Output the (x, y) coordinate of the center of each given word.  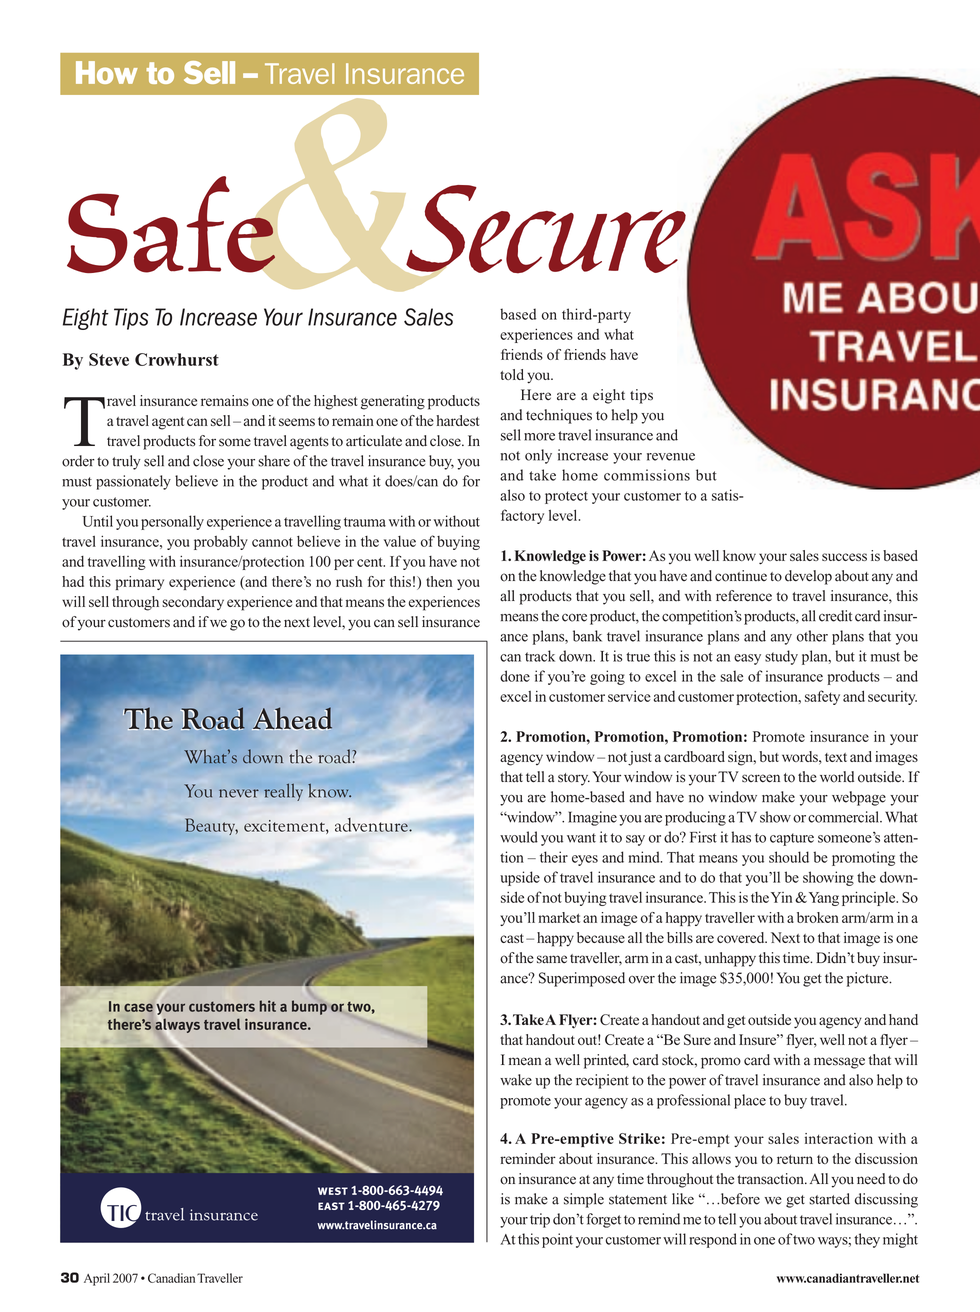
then (439, 581)
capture (792, 839)
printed (606, 1061)
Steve (109, 359)
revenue (671, 457)
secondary (193, 603)
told (512, 374)
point (557, 1240)
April (97, 1279)
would (519, 837)
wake (516, 1080)
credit (835, 616)
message (839, 1063)
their (554, 857)
